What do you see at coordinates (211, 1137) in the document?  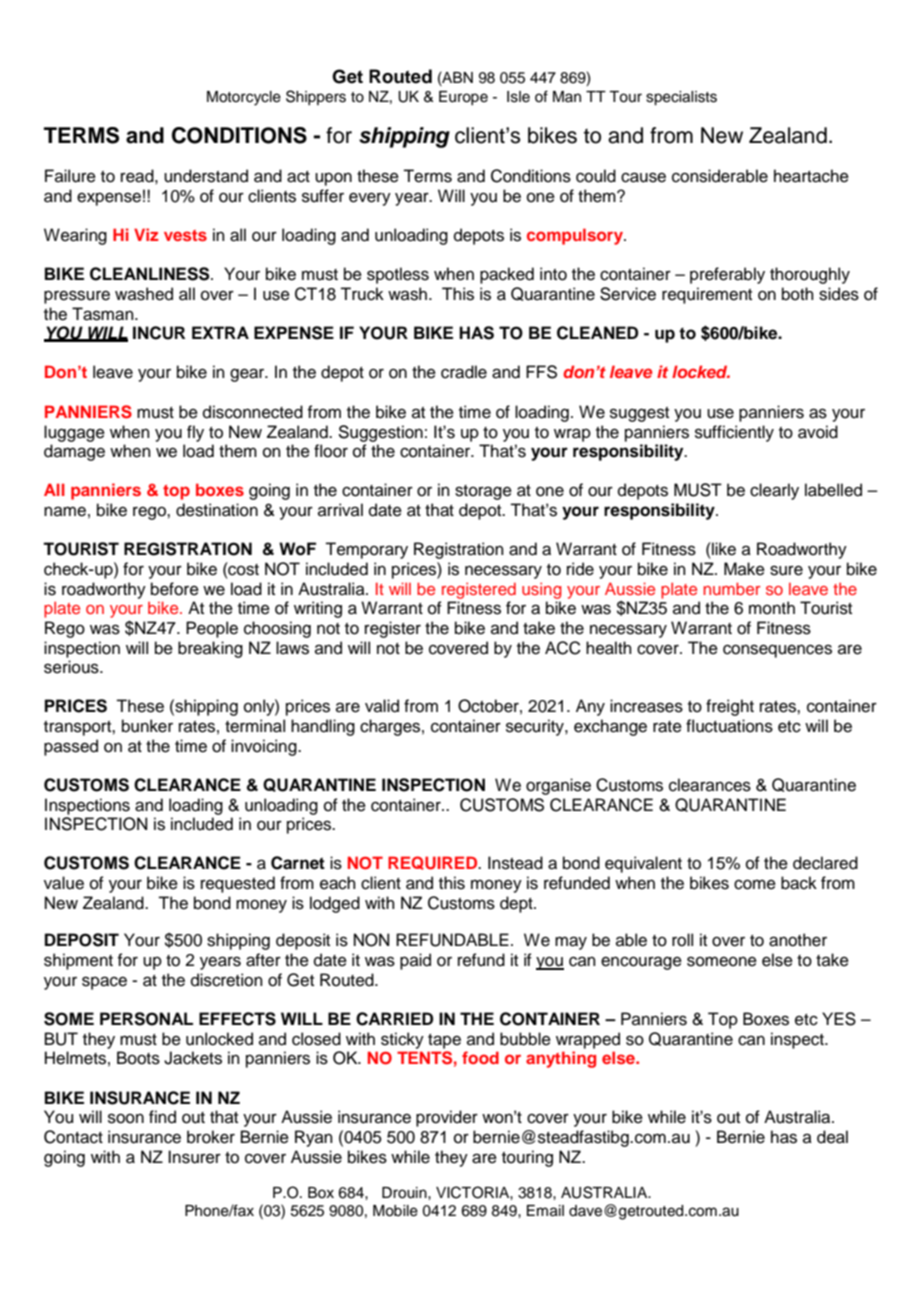 I see `broker` at bounding box center [211, 1137].
